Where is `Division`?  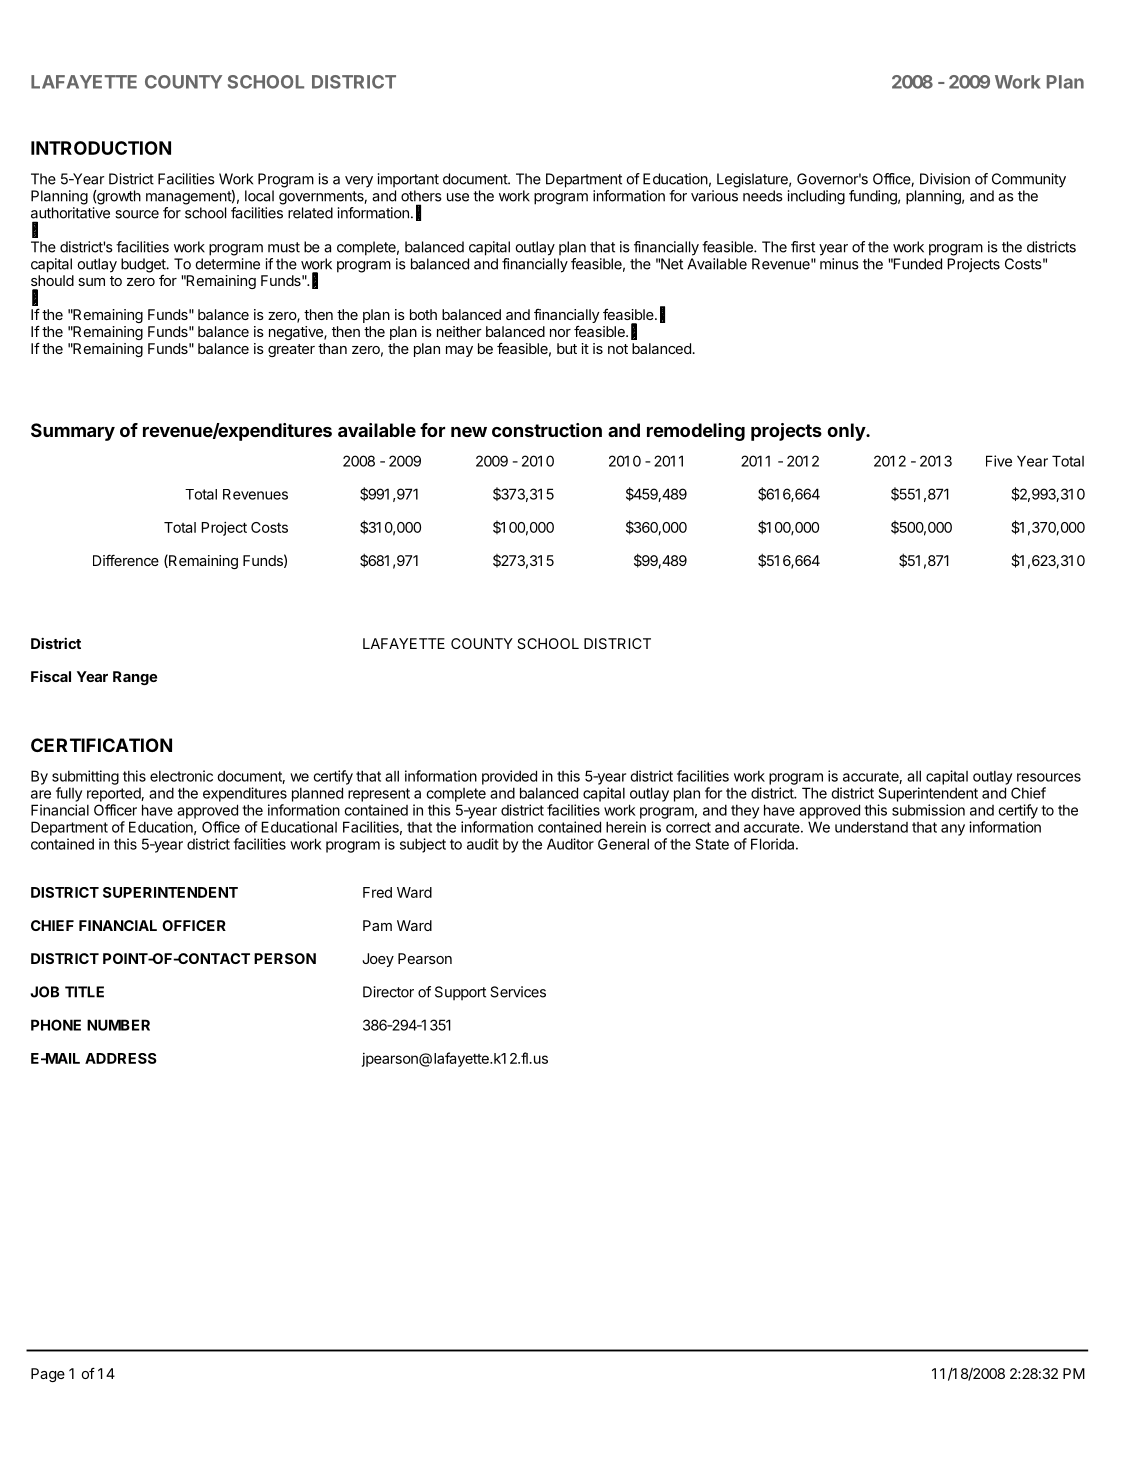
Division is located at coordinates (945, 179).
